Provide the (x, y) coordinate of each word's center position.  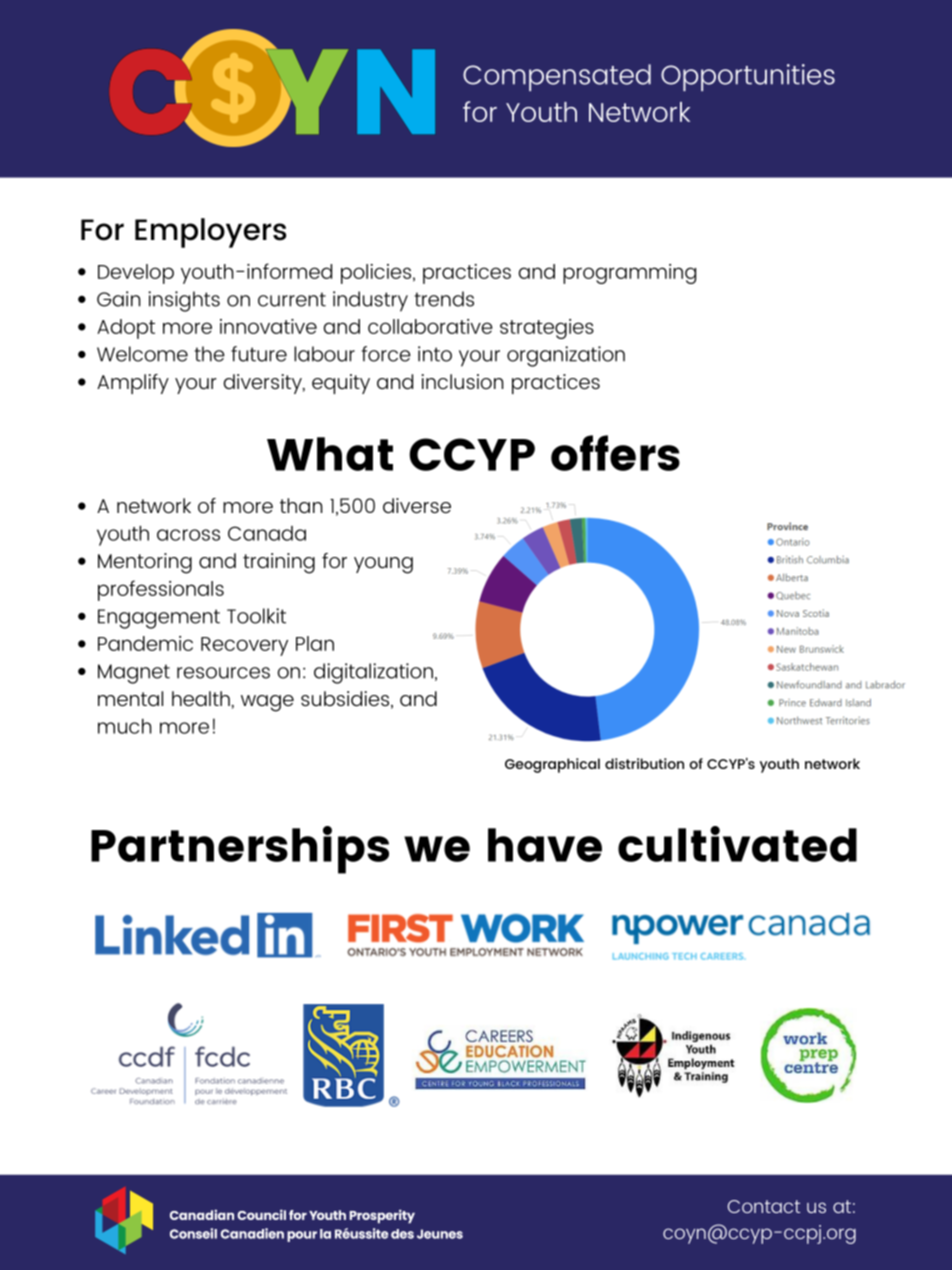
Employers (210, 233)
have (545, 845)
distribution (644, 763)
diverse (417, 505)
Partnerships (240, 850)
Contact (764, 1206)
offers (615, 453)
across (188, 535)
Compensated (557, 77)
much (124, 726)
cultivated (737, 844)
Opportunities (748, 77)
